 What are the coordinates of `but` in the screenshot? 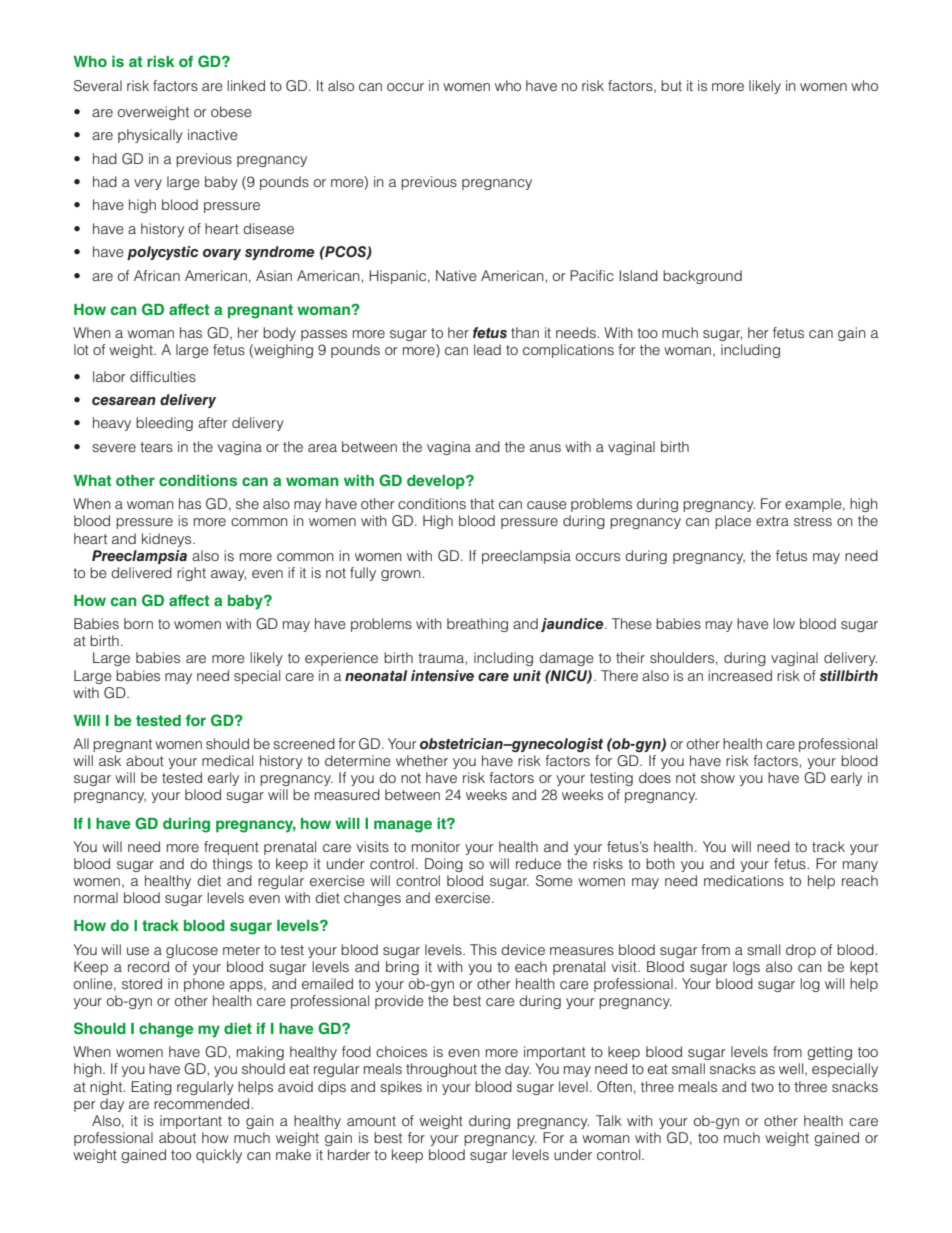 It's located at (671, 85).
